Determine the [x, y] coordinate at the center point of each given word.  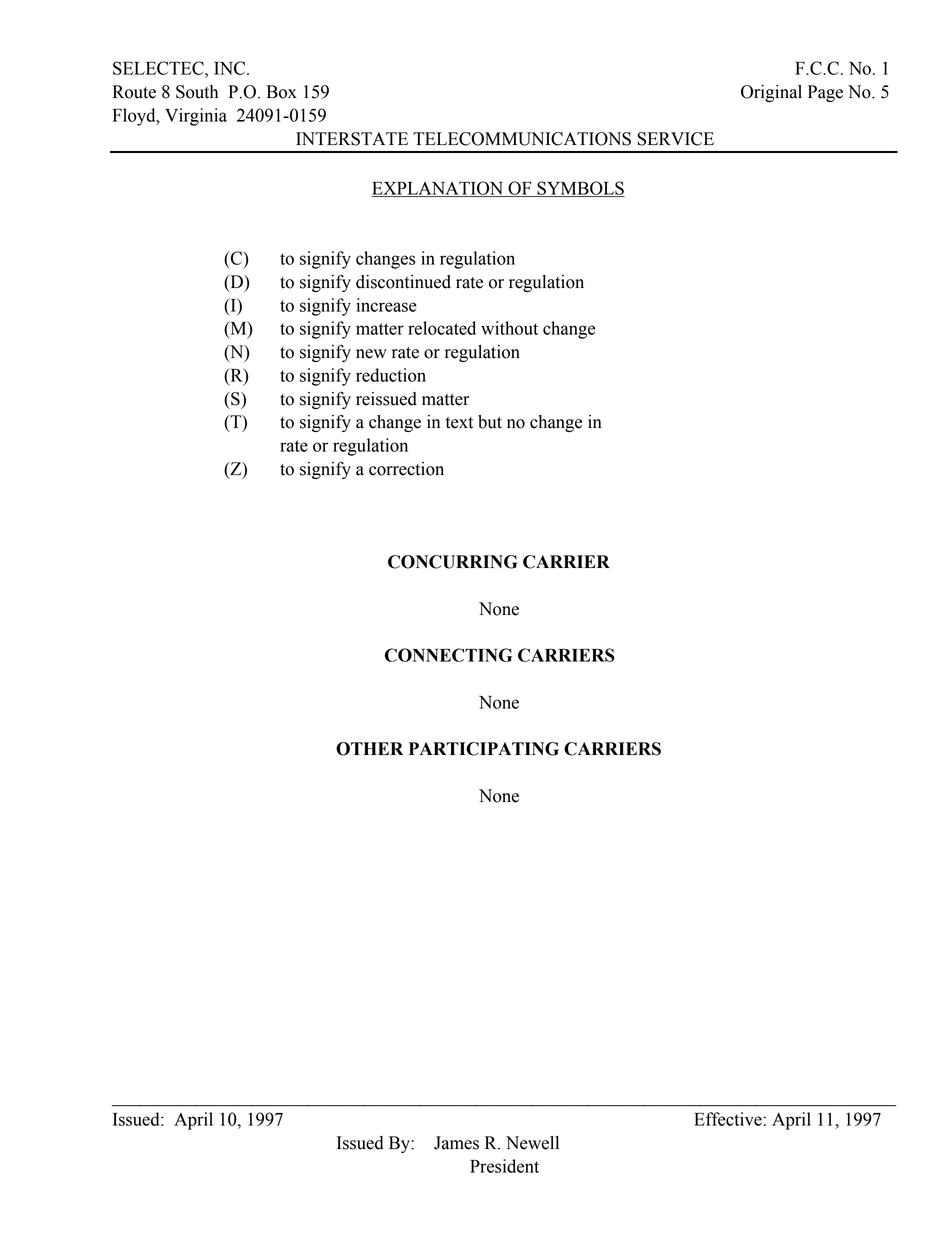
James [456, 1143]
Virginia [196, 117]
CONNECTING [448, 655]
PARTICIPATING [484, 749]
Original [771, 93]
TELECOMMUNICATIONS [522, 139]
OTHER [369, 749]
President [504, 1166]
